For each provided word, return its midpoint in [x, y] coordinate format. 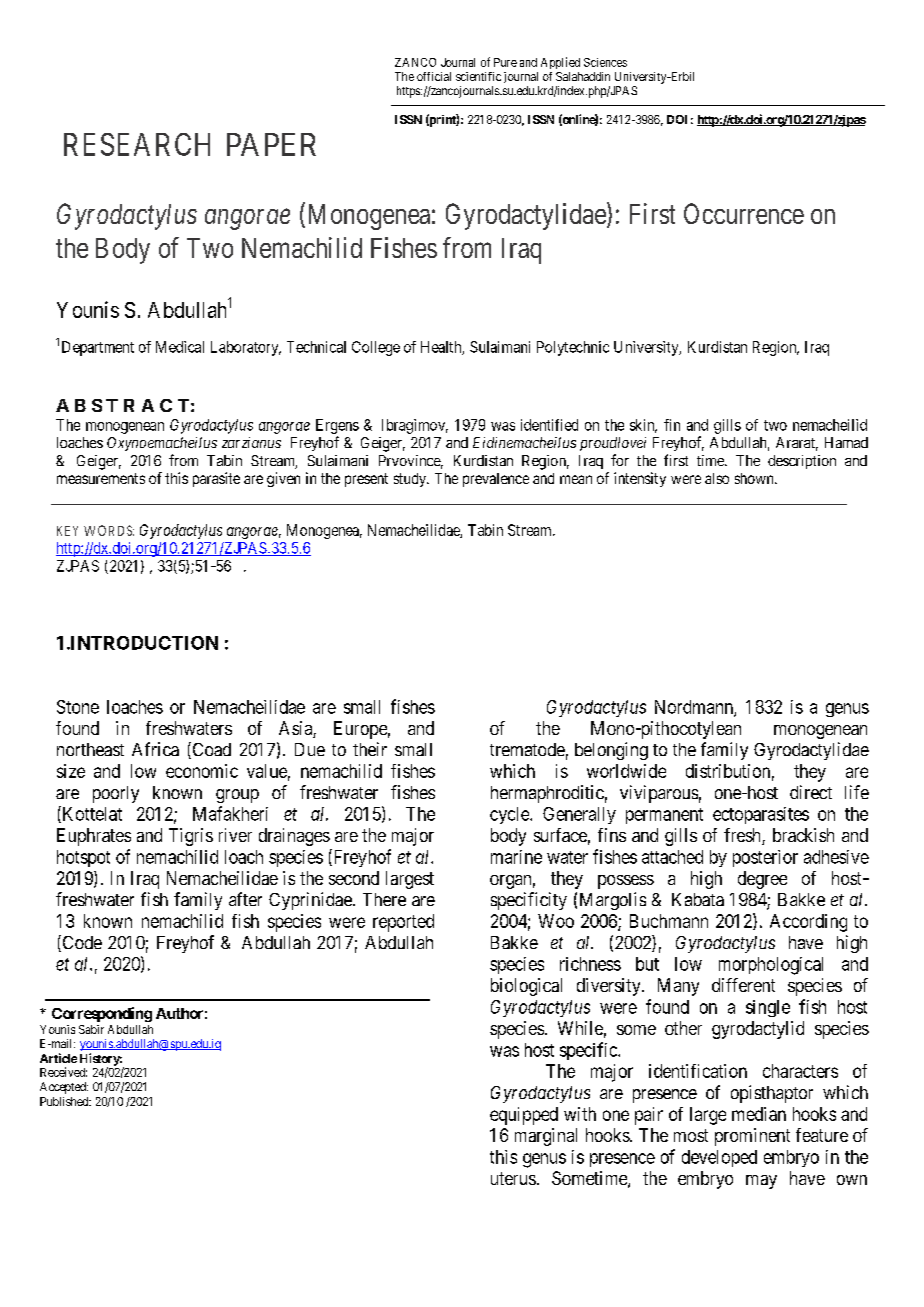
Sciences [605, 62]
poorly [116, 794]
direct [811, 792]
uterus [513, 1178]
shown [755, 478]
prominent [752, 1137]
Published [65, 1101]
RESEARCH [137, 144]
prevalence [496, 480]
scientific [478, 76]
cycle [510, 815]
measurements [101, 478]
